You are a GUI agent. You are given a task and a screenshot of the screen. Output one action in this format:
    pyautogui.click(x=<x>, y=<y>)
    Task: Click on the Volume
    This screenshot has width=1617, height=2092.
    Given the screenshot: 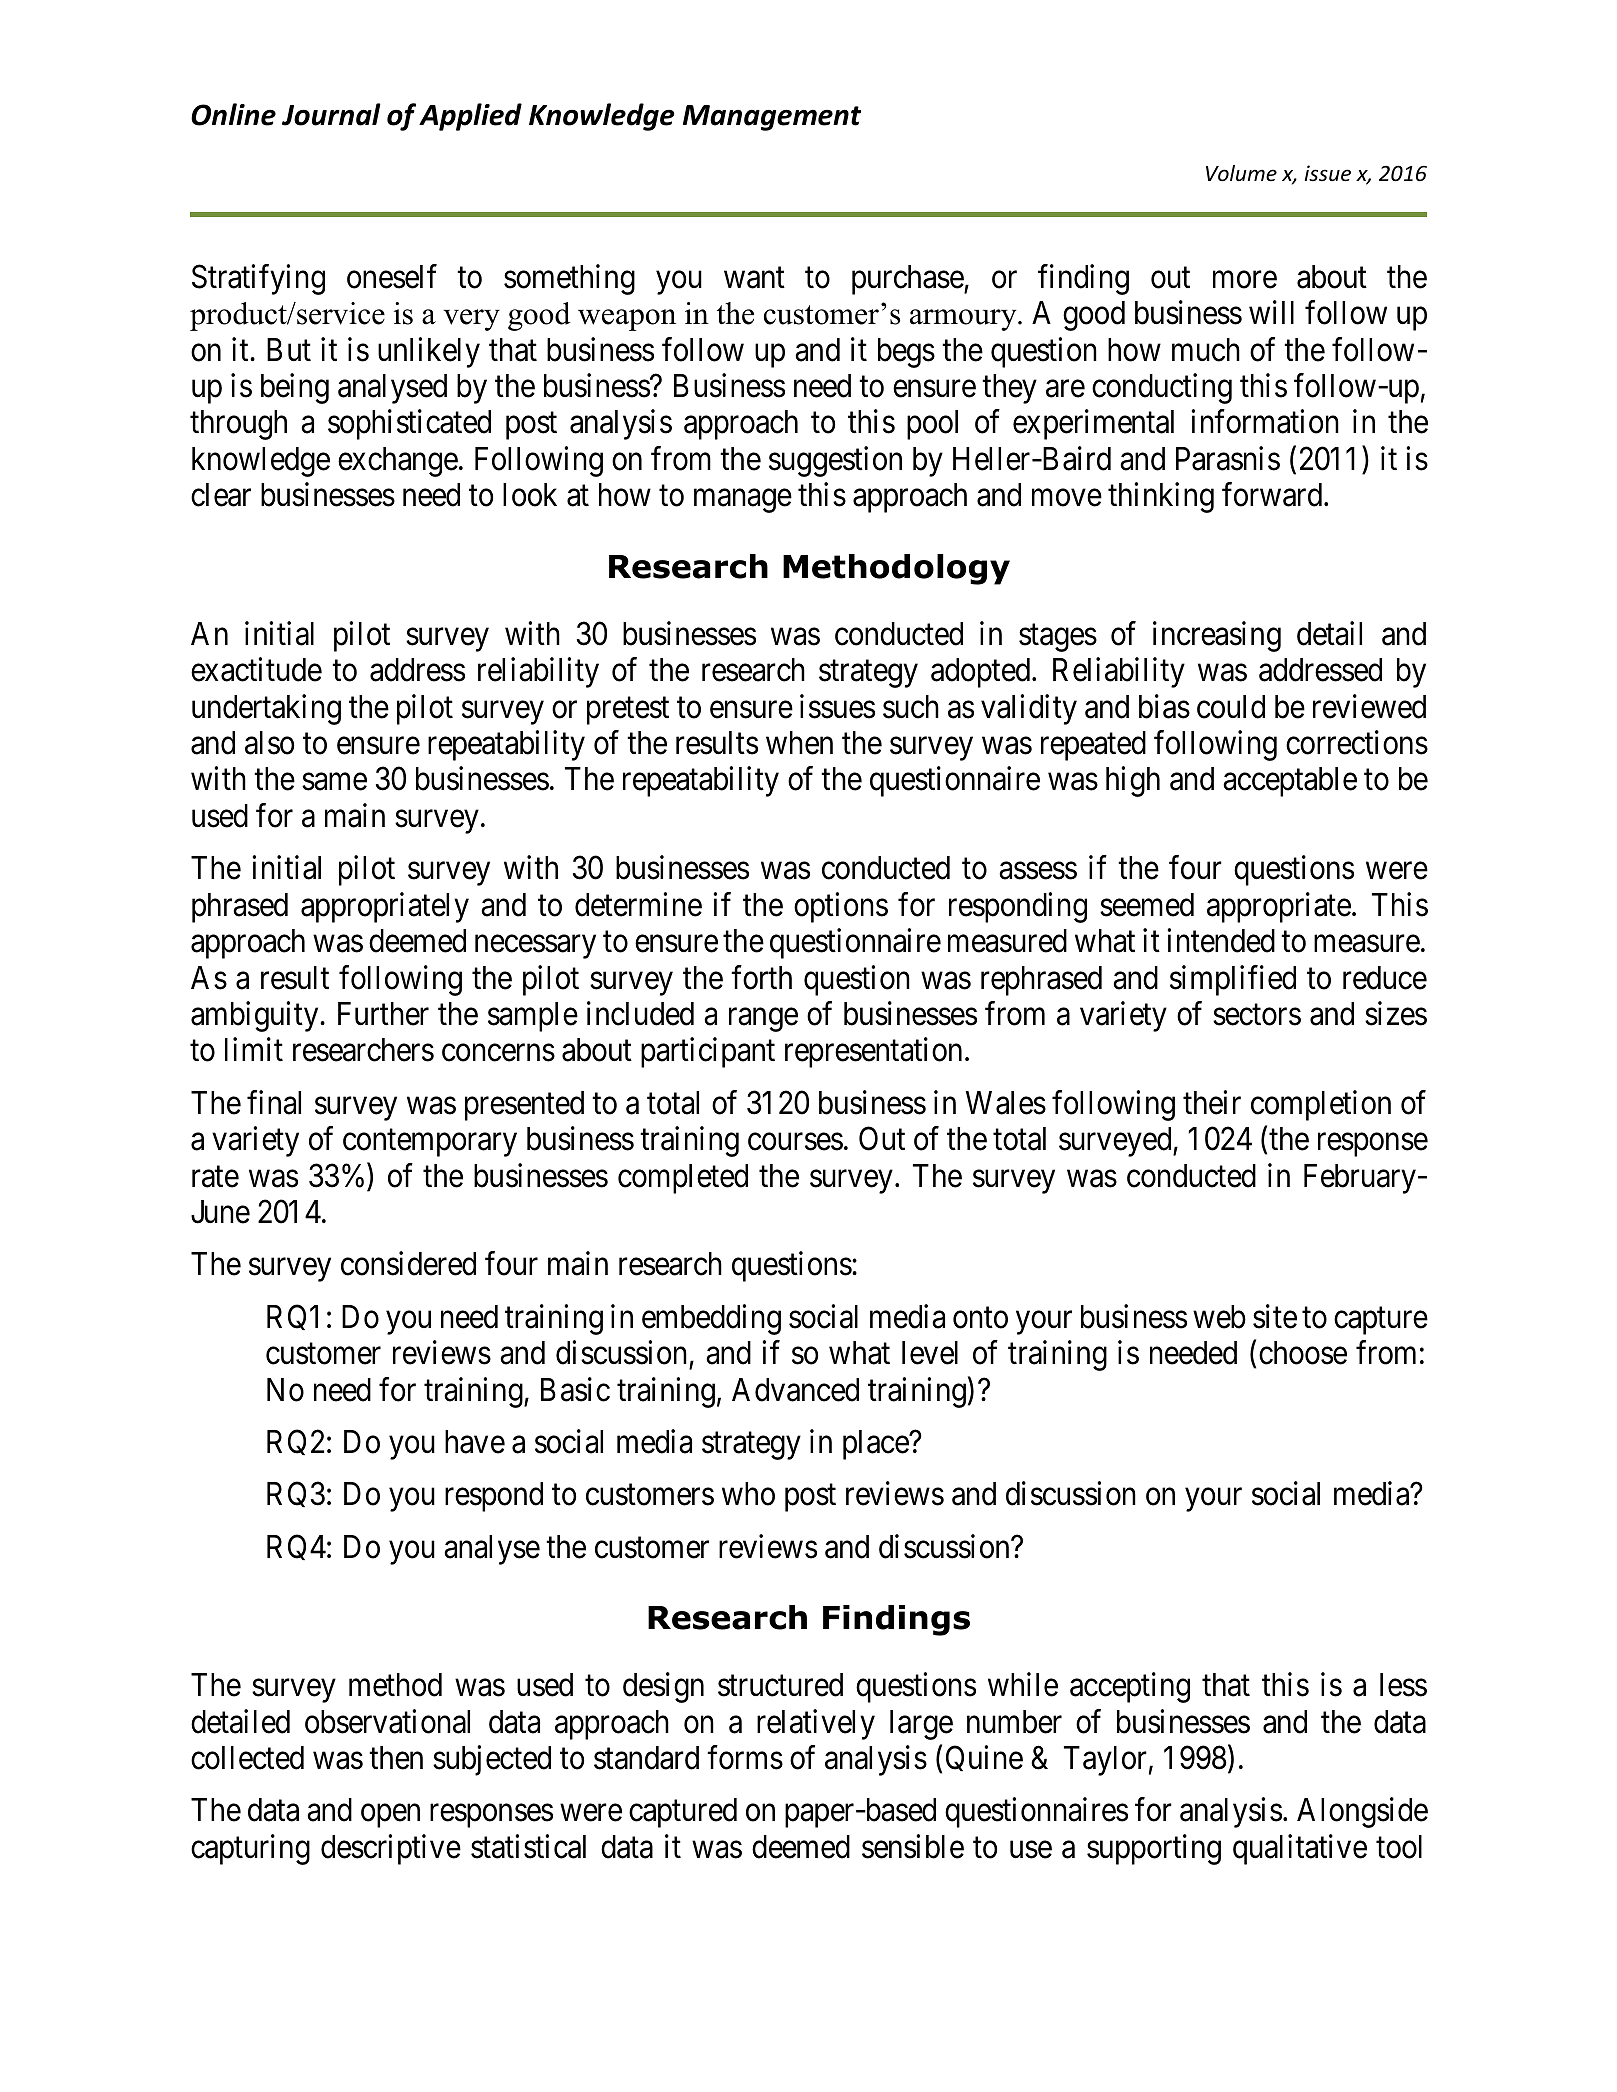 What is the action you would take?
    pyautogui.click(x=1241, y=173)
